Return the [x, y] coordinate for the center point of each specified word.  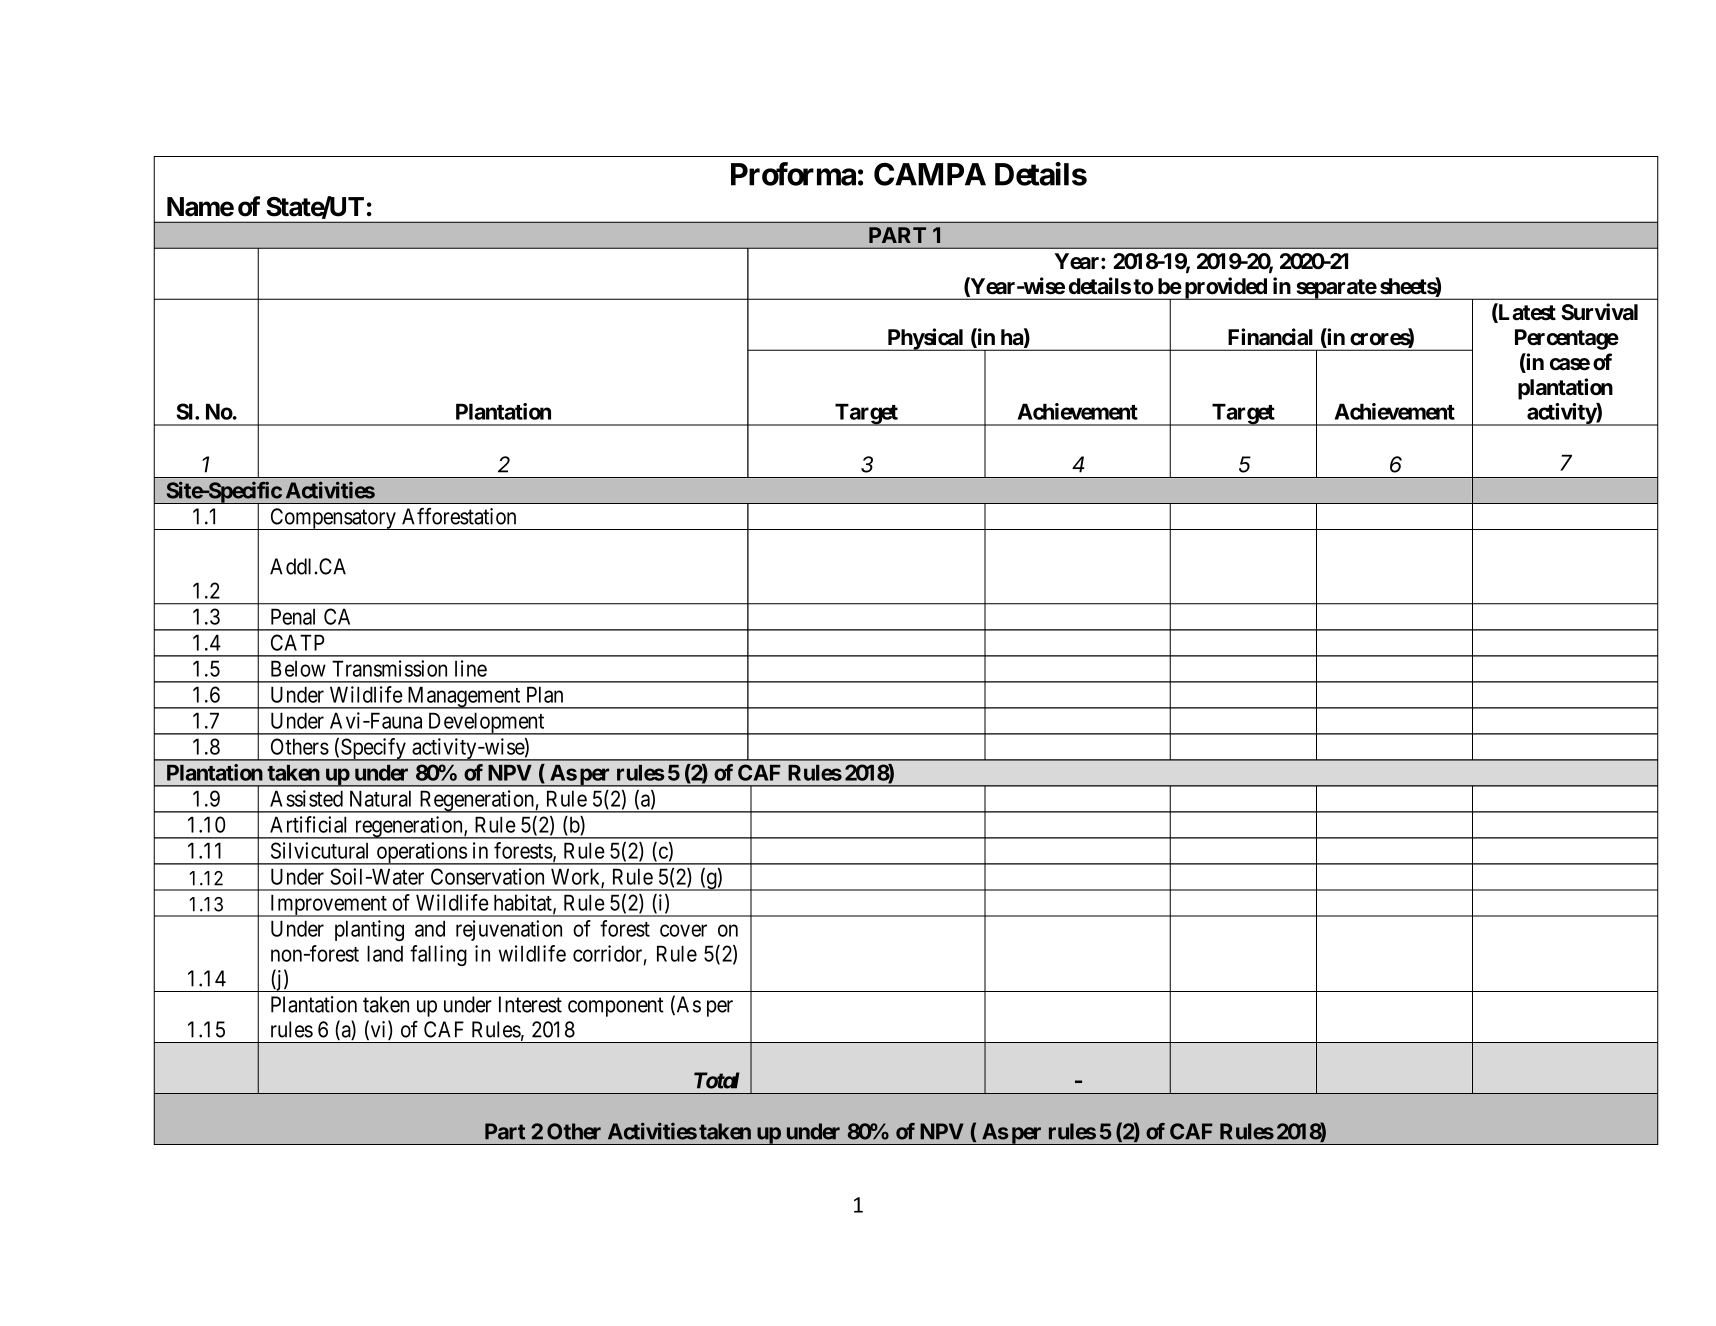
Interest [530, 1004]
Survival [1599, 312]
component [616, 1007]
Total [717, 1080]
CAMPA [930, 174]
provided [1225, 288]
